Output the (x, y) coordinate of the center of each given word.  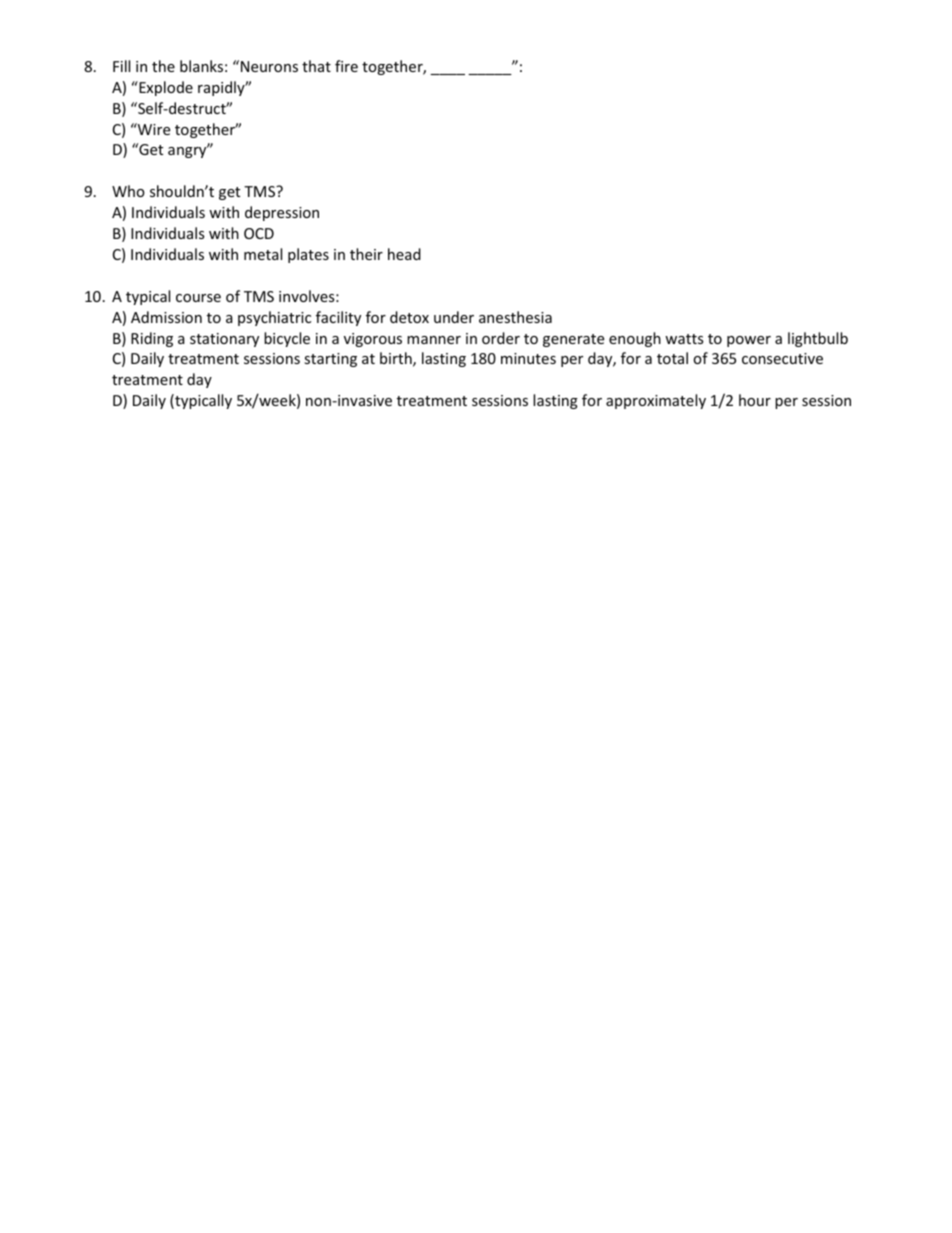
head (404, 254)
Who (128, 191)
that (316, 66)
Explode (165, 88)
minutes (528, 358)
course (198, 298)
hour (755, 400)
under (454, 317)
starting (330, 360)
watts (684, 339)
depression (282, 213)
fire (346, 66)
